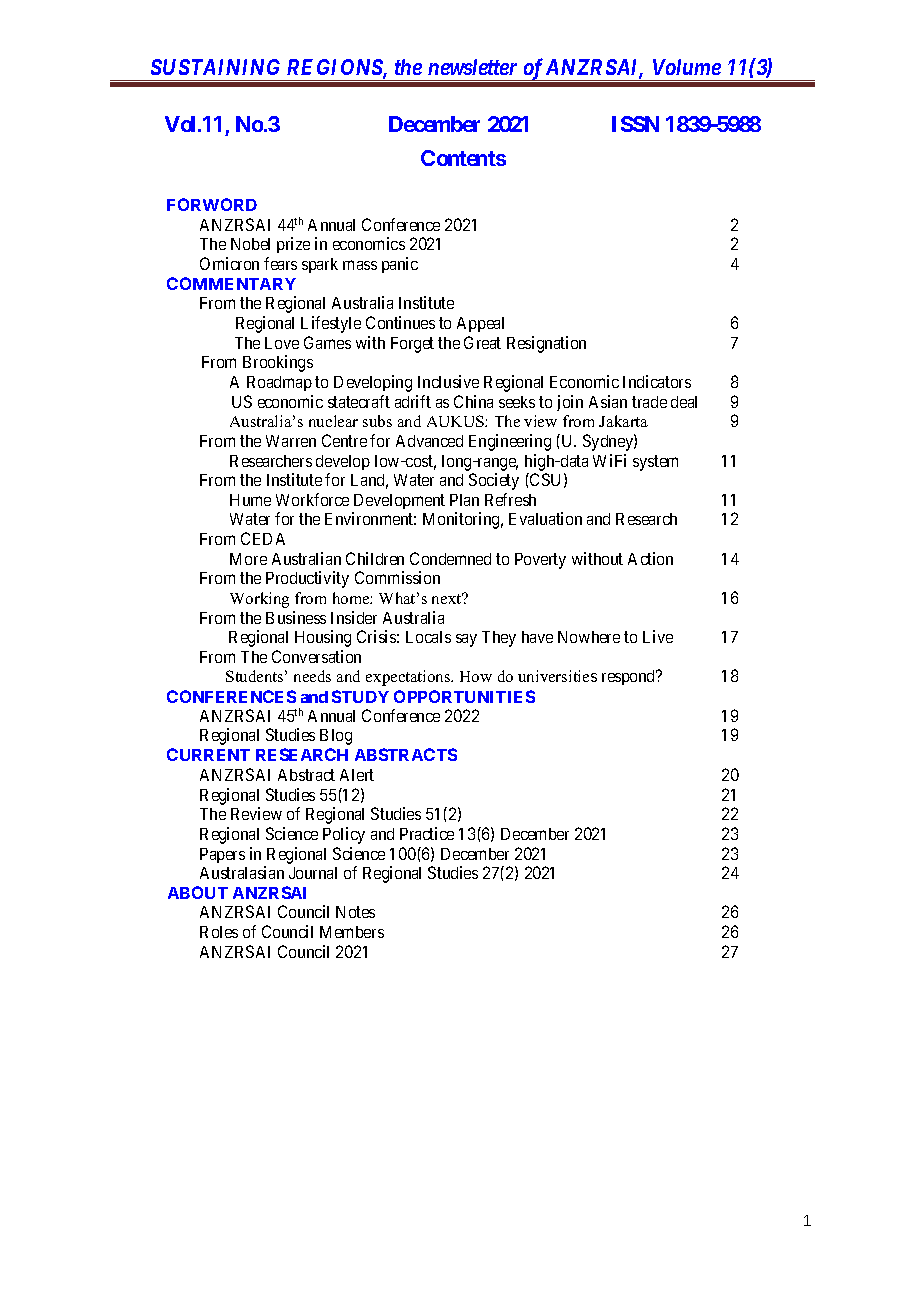 This screenshot has width=924, height=1307. I want to click on Live, so click(658, 636).
